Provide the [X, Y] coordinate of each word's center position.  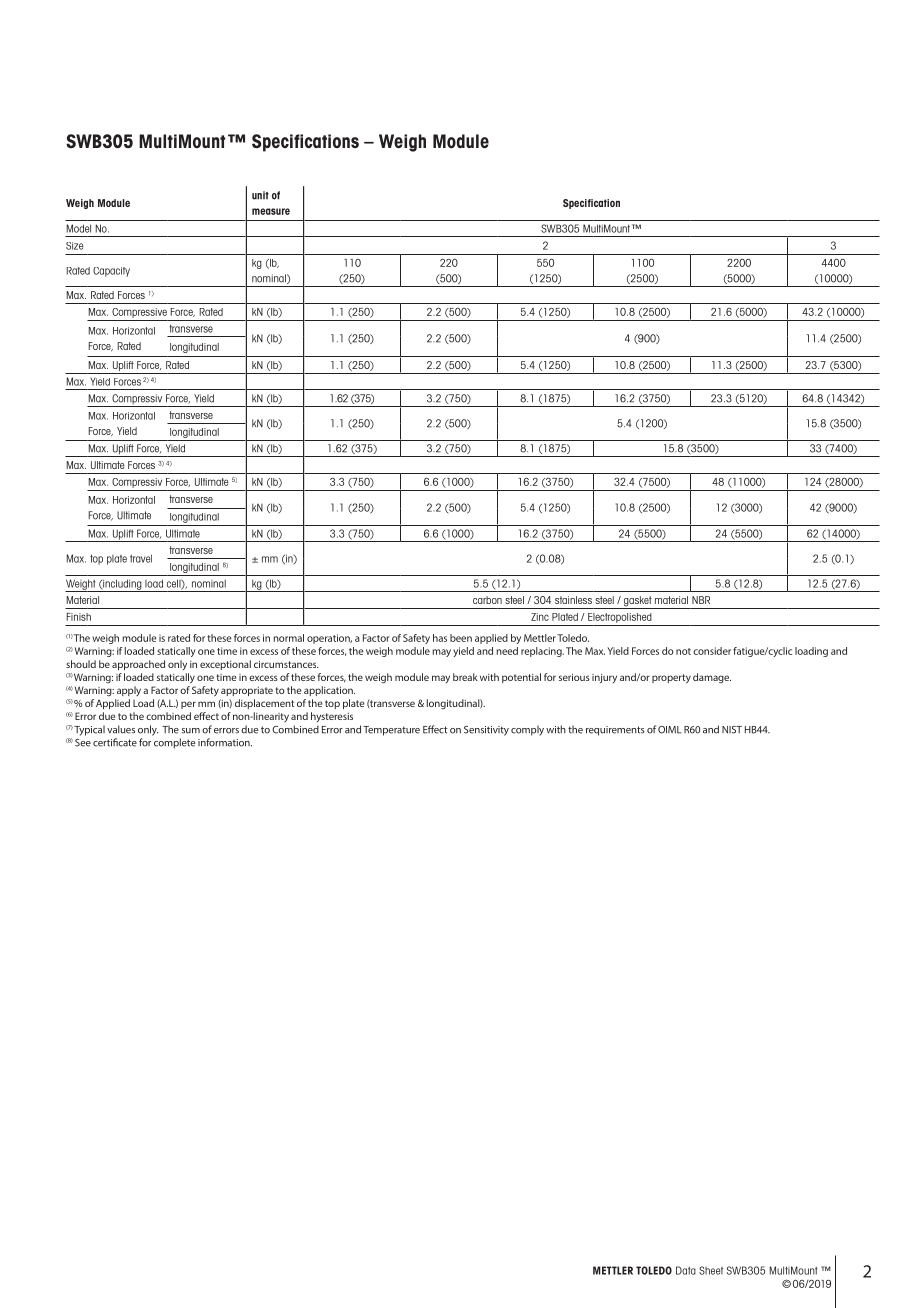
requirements [615, 731]
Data [686, 1270]
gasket [637, 602]
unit [260, 195]
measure [271, 211]
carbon [487, 600]
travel [141, 558]
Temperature [391, 731]
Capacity [111, 272]
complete [175, 743]
